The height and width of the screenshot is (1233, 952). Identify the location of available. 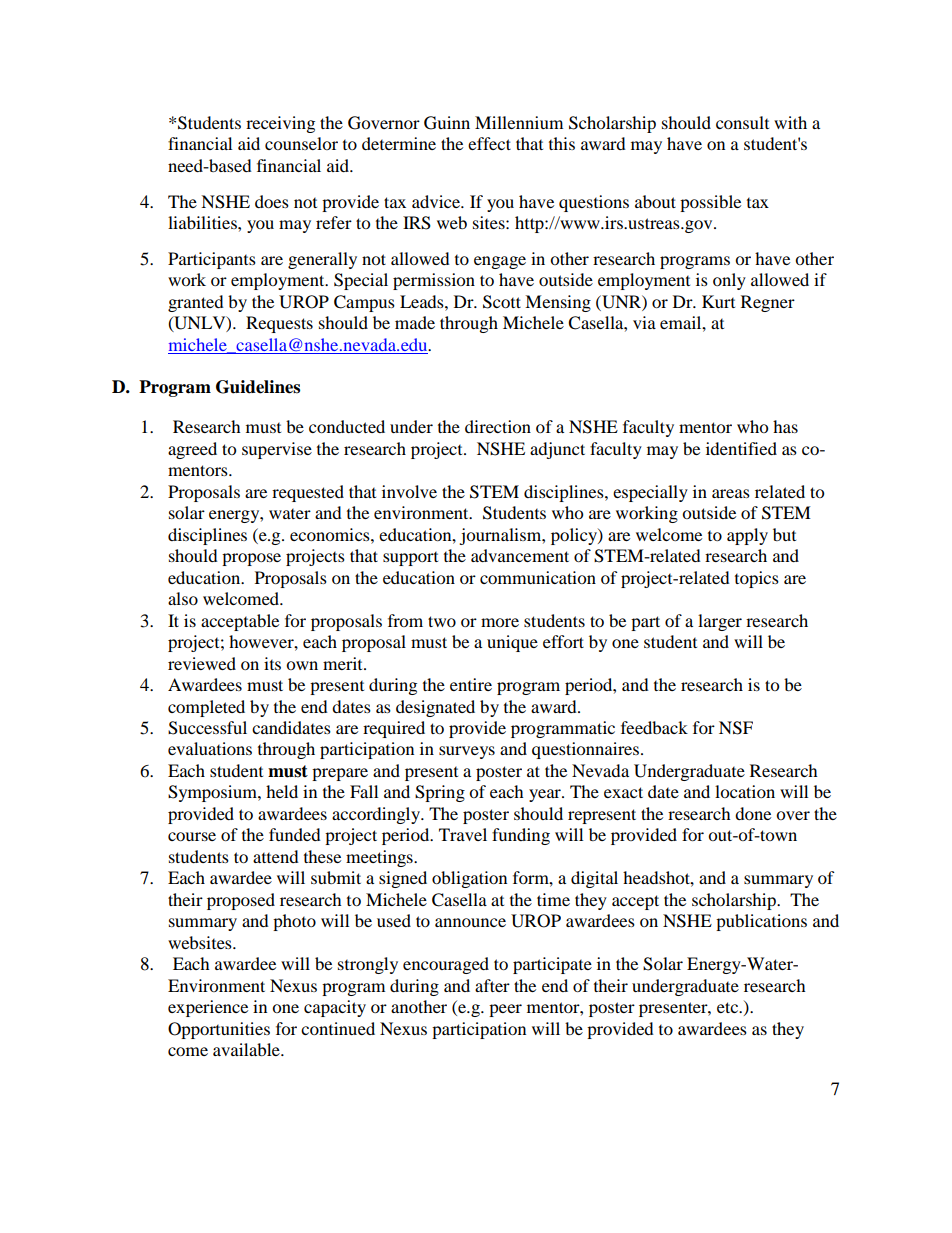
(247, 1049).
